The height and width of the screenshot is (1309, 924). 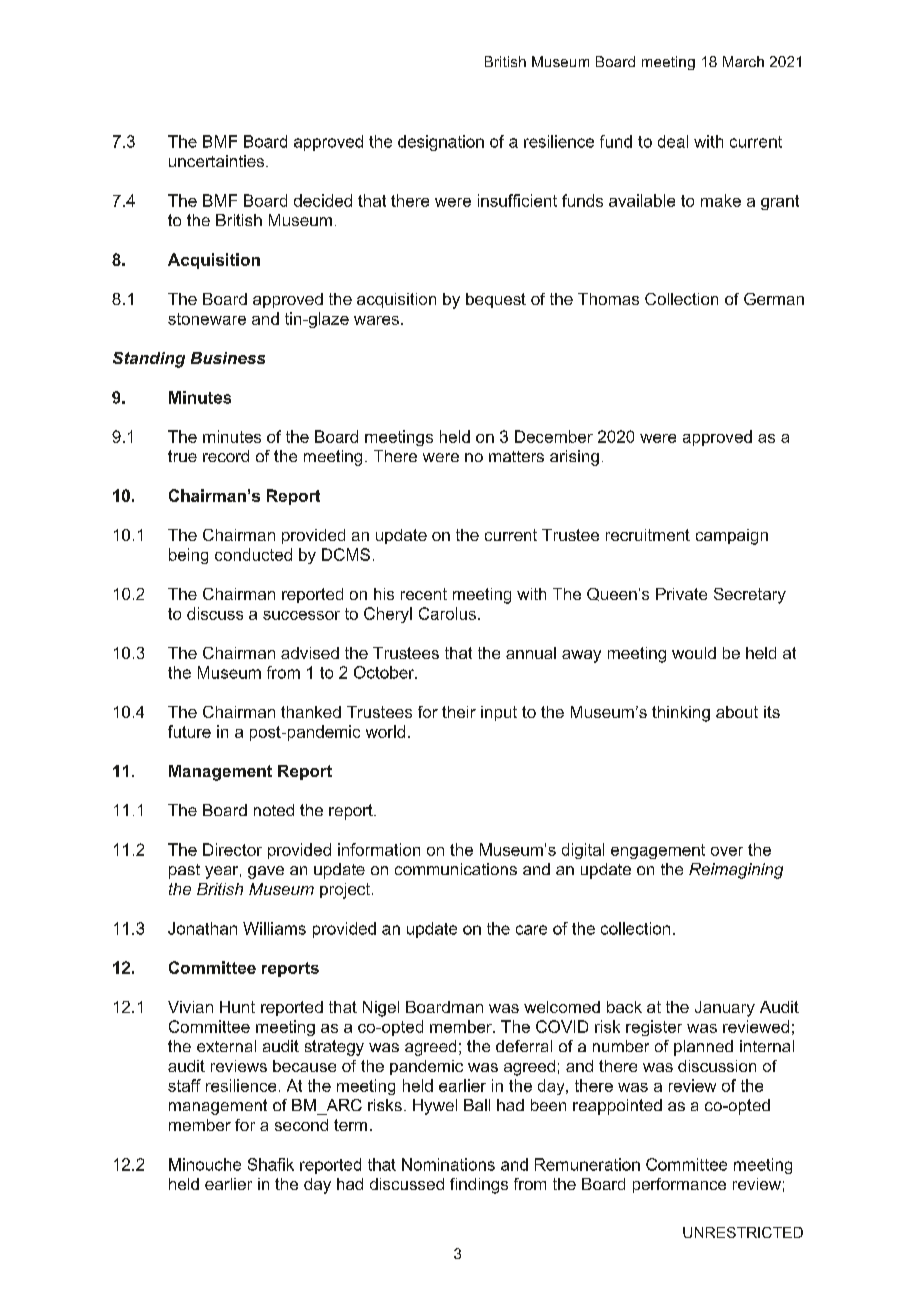 What do you see at coordinates (496, 300) in the screenshot?
I see `bequest` at bounding box center [496, 300].
